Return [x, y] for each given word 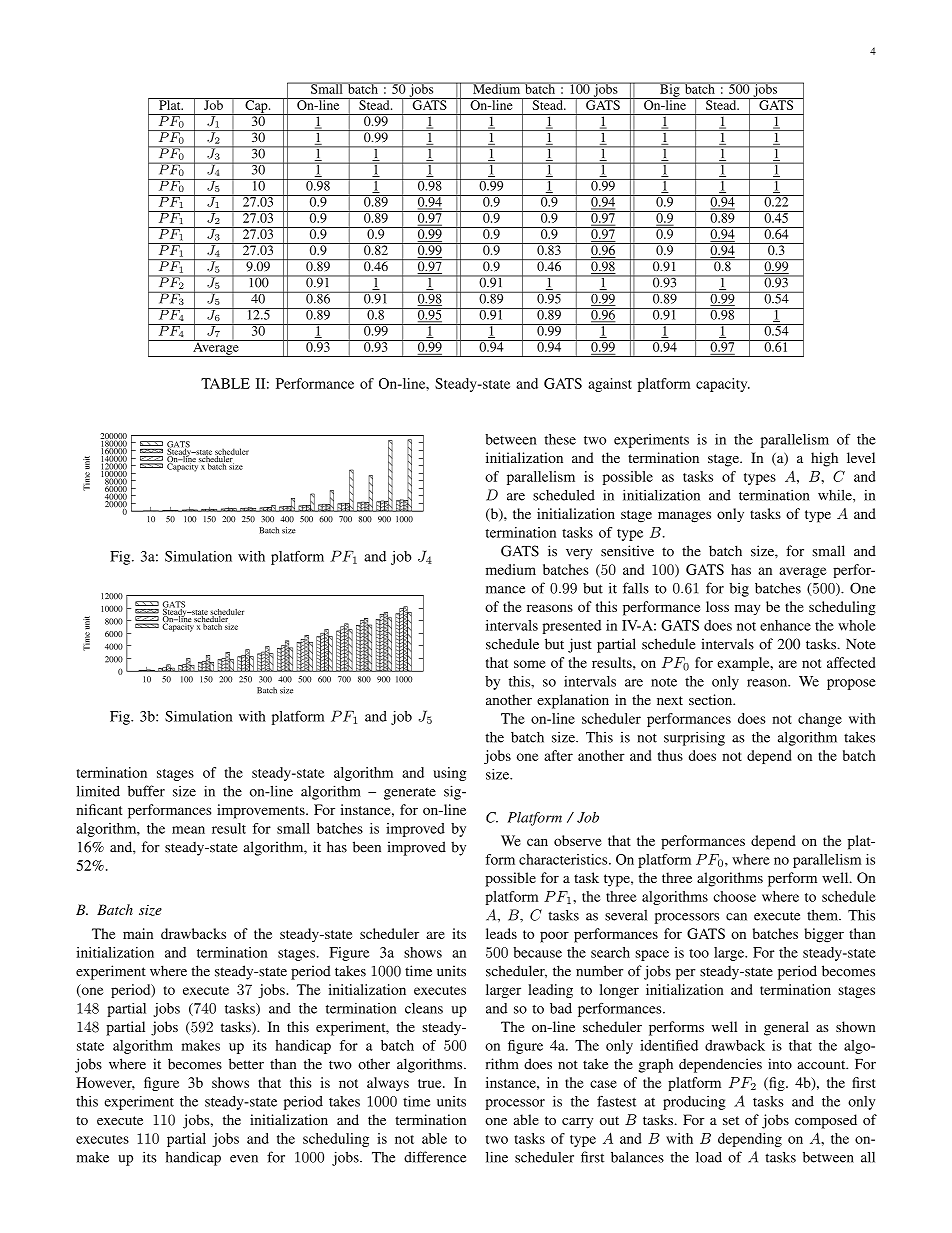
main [138, 933]
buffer [146, 791]
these [560, 439]
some [530, 664]
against [610, 385]
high [824, 459]
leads [501, 933]
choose [734, 896]
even [244, 1159]
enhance [785, 625]
